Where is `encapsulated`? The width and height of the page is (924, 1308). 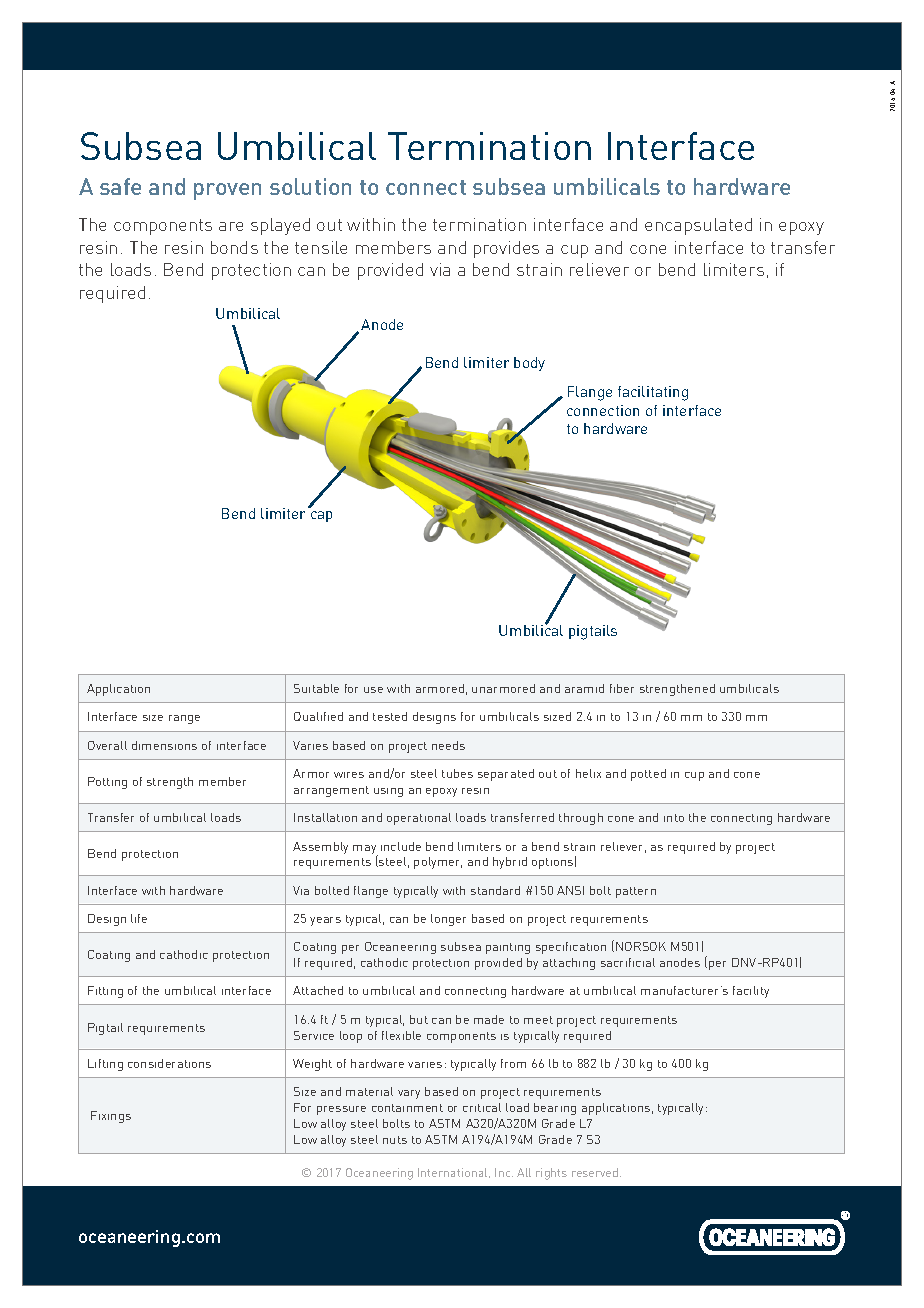
encapsulated is located at coordinates (698, 226).
